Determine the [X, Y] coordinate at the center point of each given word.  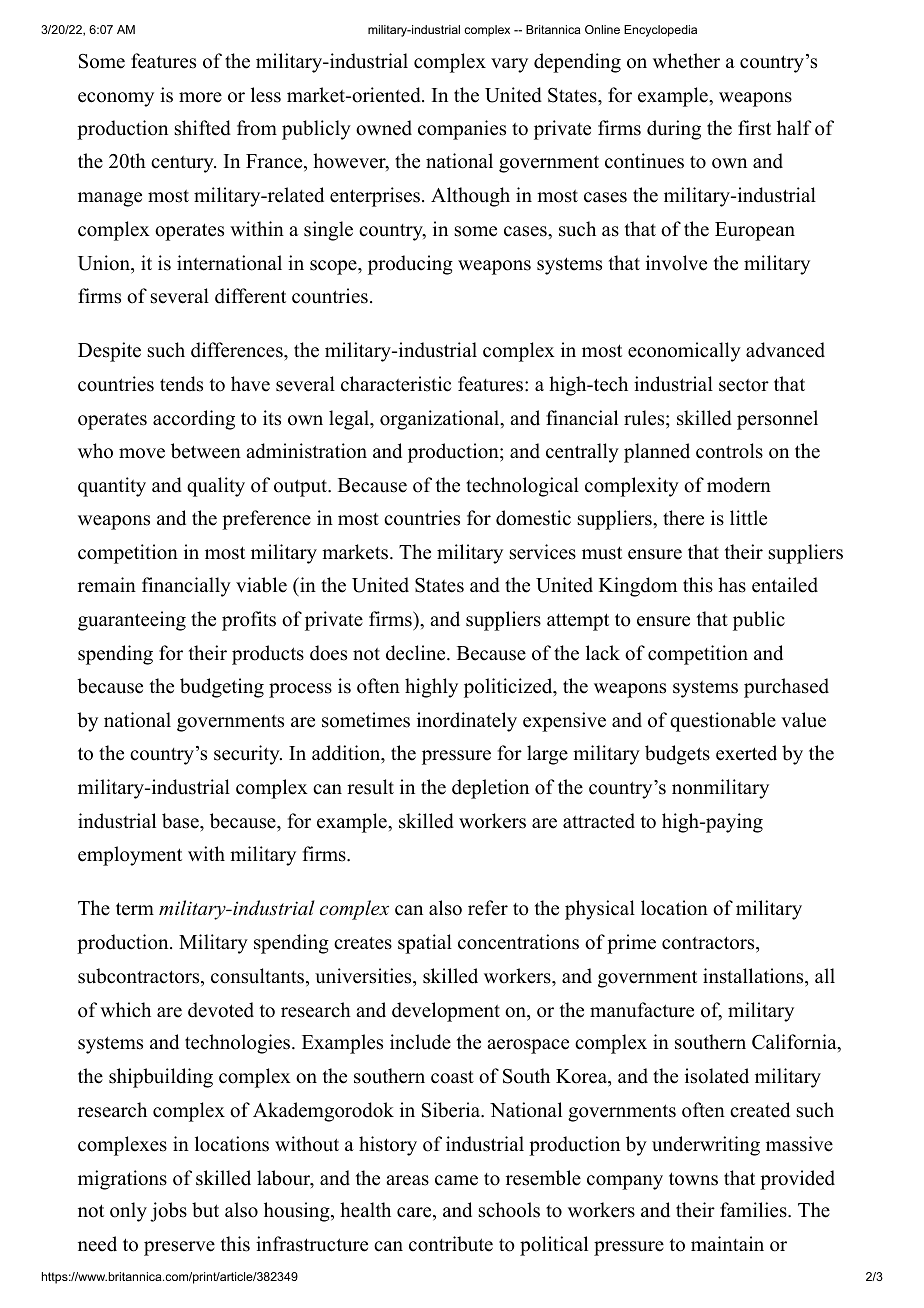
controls [729, 451]
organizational [440, 420]
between [206, 451]
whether [686, 61]
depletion [490, 789]
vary [509, 65]
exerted [746, 753]
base [181, 821]
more [200, 97]
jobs [168, 1212]
